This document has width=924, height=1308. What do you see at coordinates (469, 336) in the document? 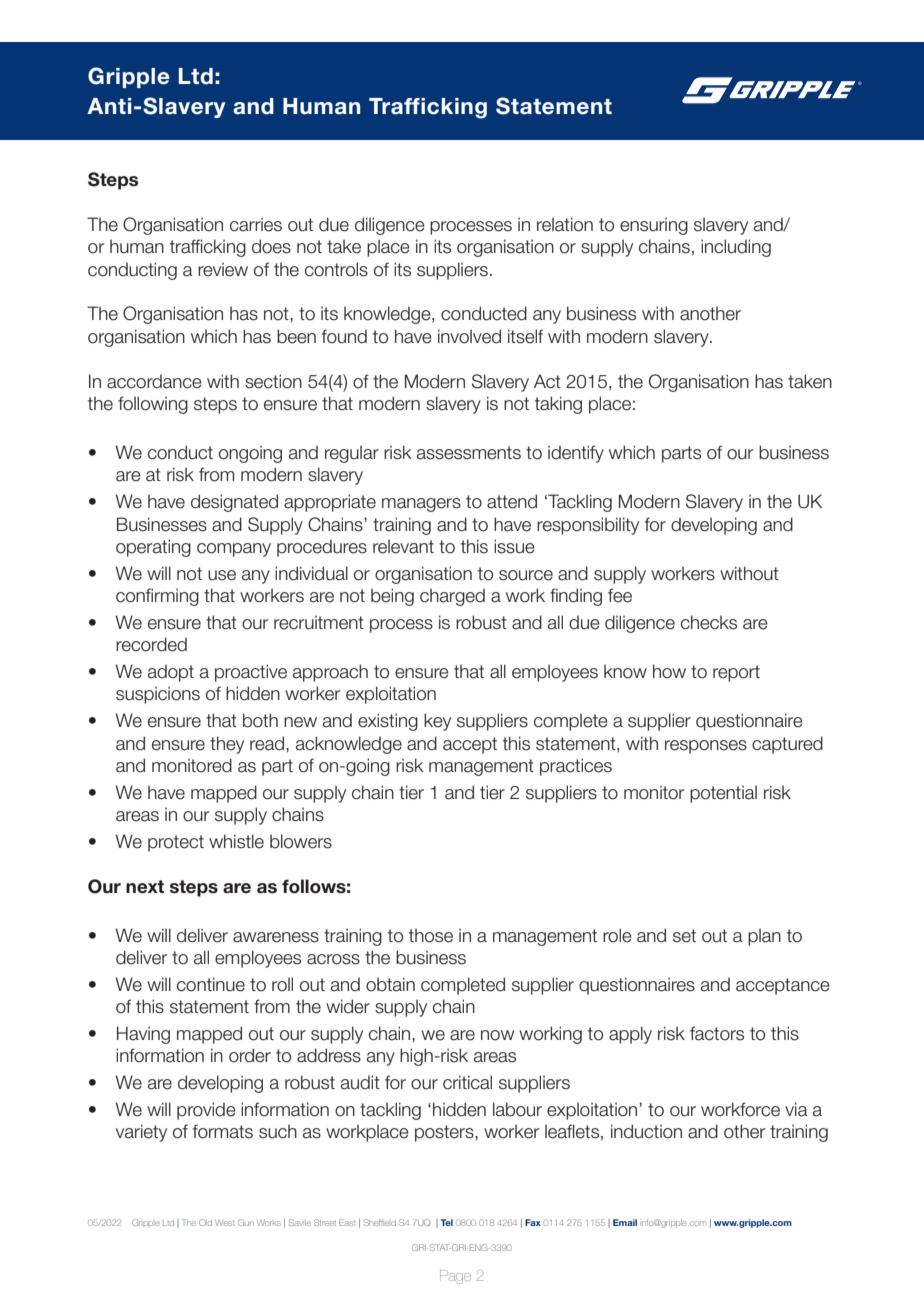
I see `involved` at bounding box center [469, 336].
